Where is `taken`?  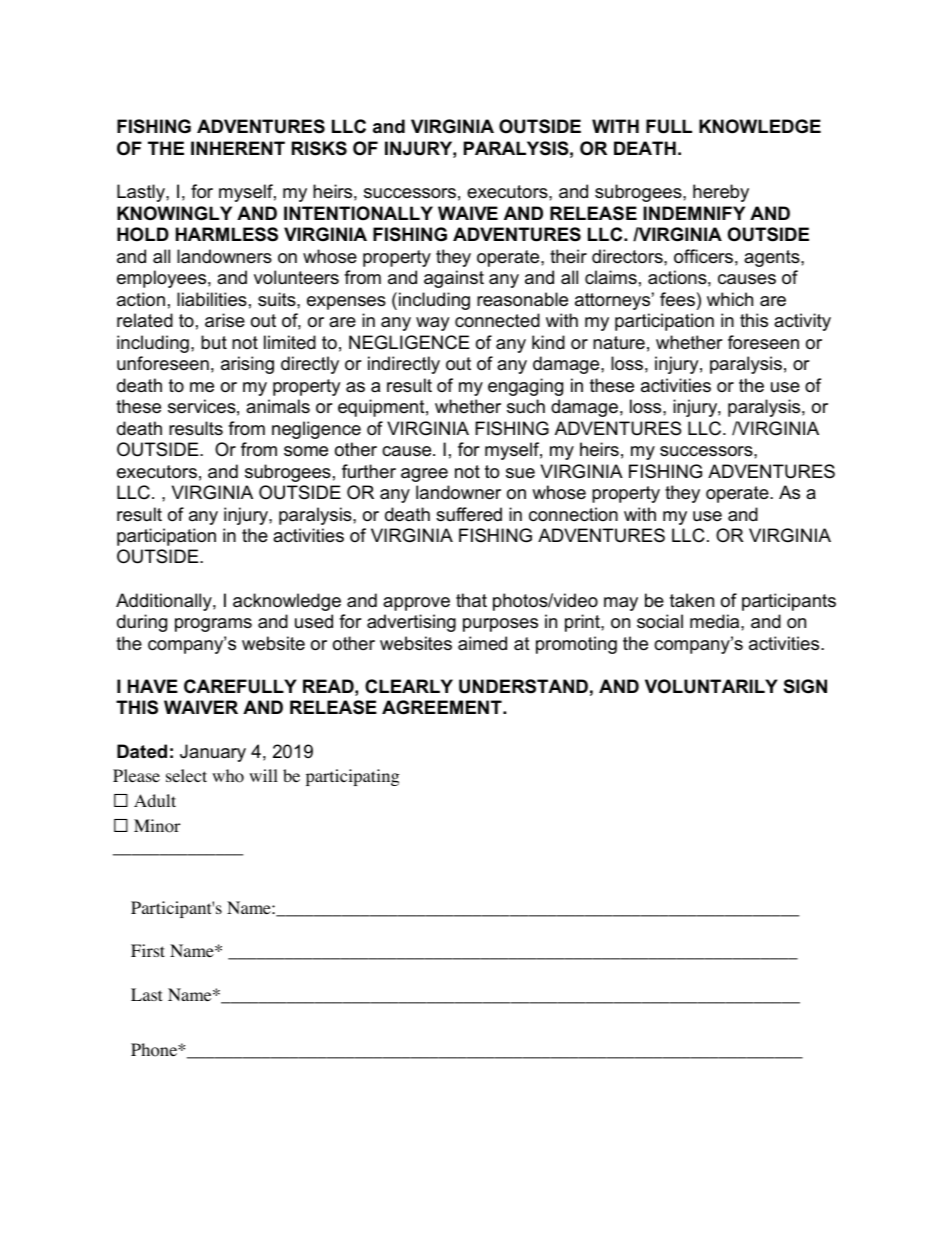 taken is located at coordinates (692, 600).
